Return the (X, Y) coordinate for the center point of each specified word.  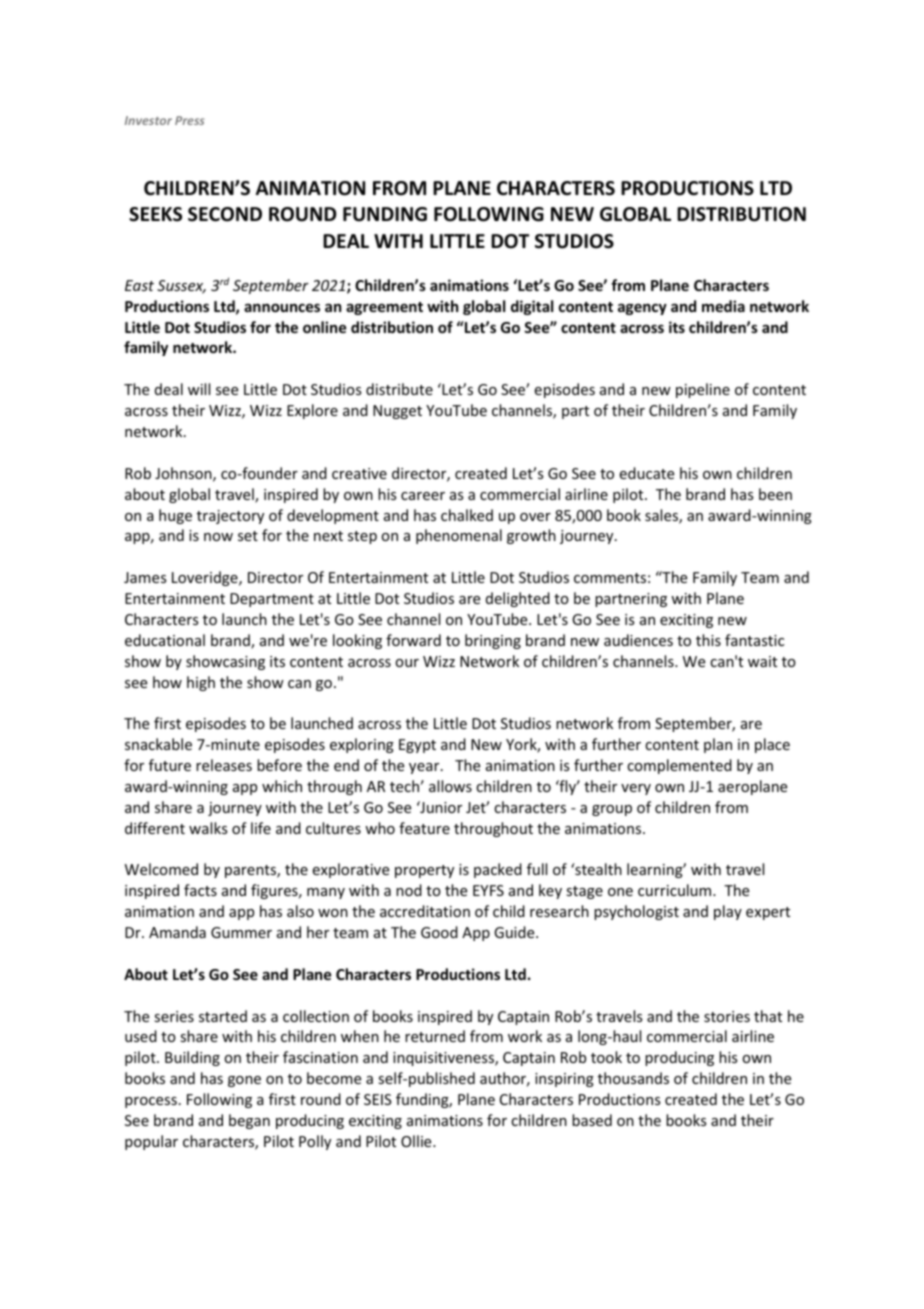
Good (439, 932)
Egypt (417, 746)
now (218, 537)
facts (200, 890)
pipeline (703, 390)
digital (532, 307)
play (728, 912)
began (249, 1121)
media (723, 306)
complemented (679, 766)
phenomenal (459, 536)
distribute (399, 389)
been (775, 494)
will (199, 389)
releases (224, 765)
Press (190, 120)
